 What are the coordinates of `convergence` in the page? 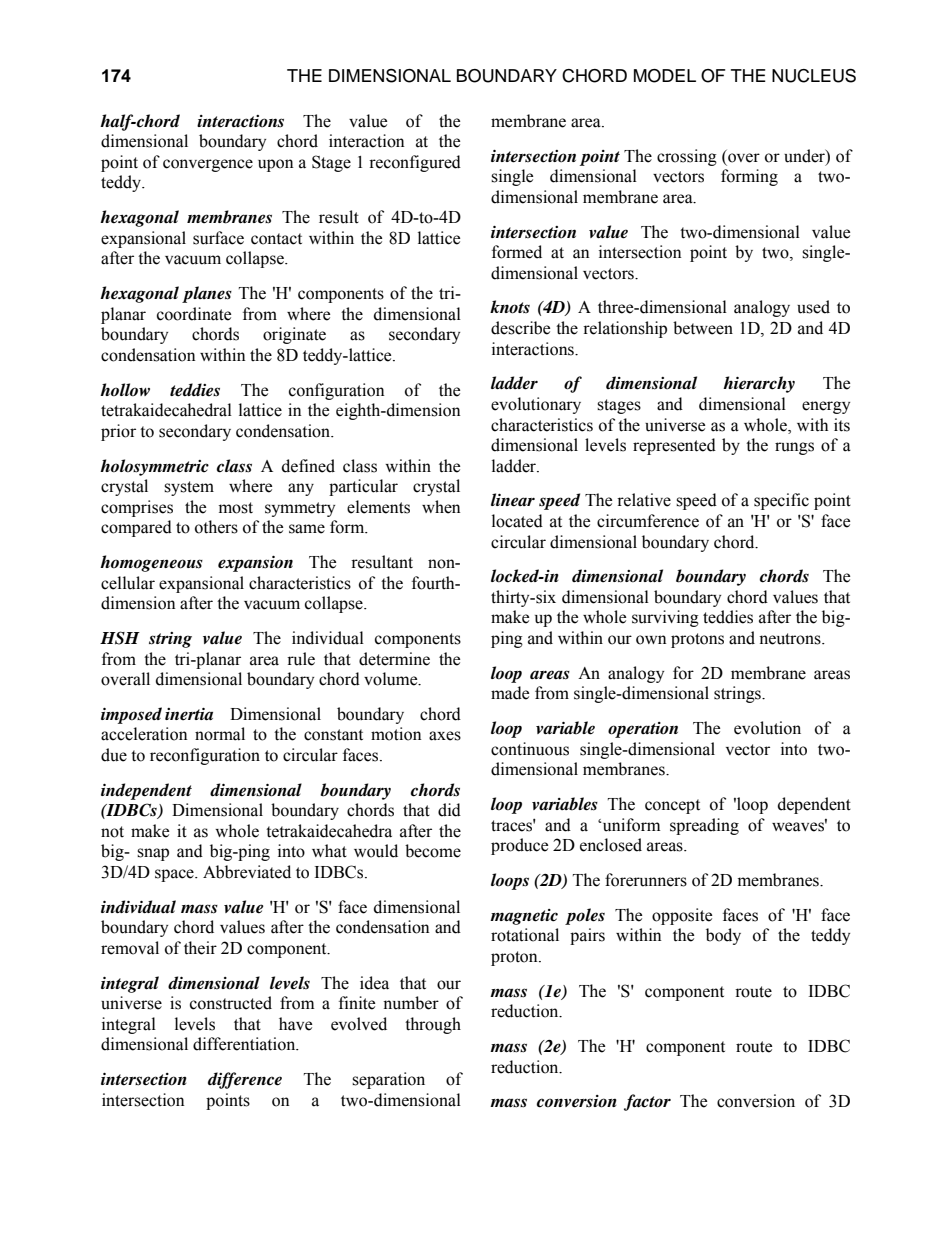 It's located at (208, 165).
